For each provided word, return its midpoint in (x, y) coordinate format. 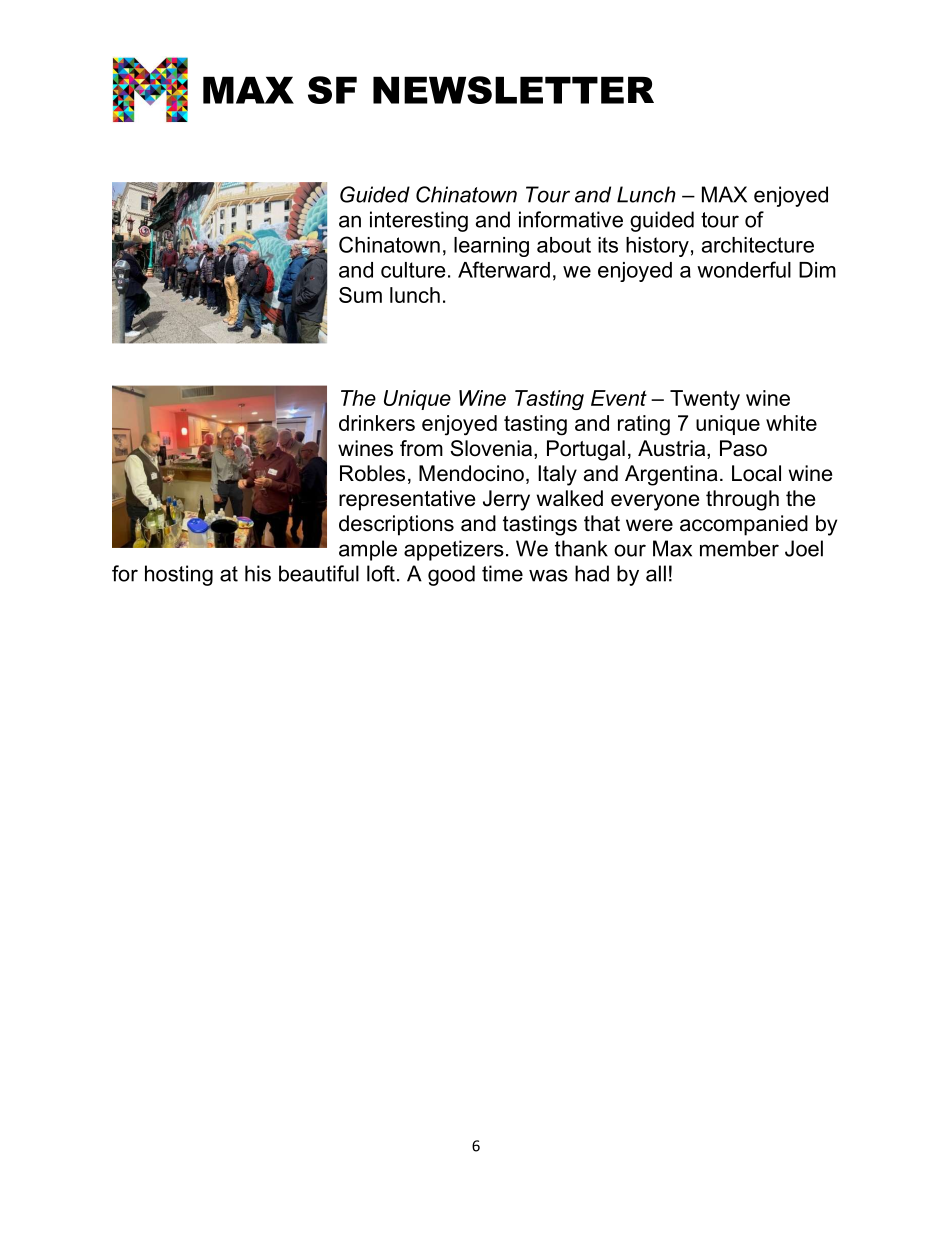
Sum (360, 295)
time (502, 573)
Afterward (504, 269)
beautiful (319, 573)
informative (571, 219)
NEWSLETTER (513, 90)
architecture (758, 245)
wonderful (744, 269)
